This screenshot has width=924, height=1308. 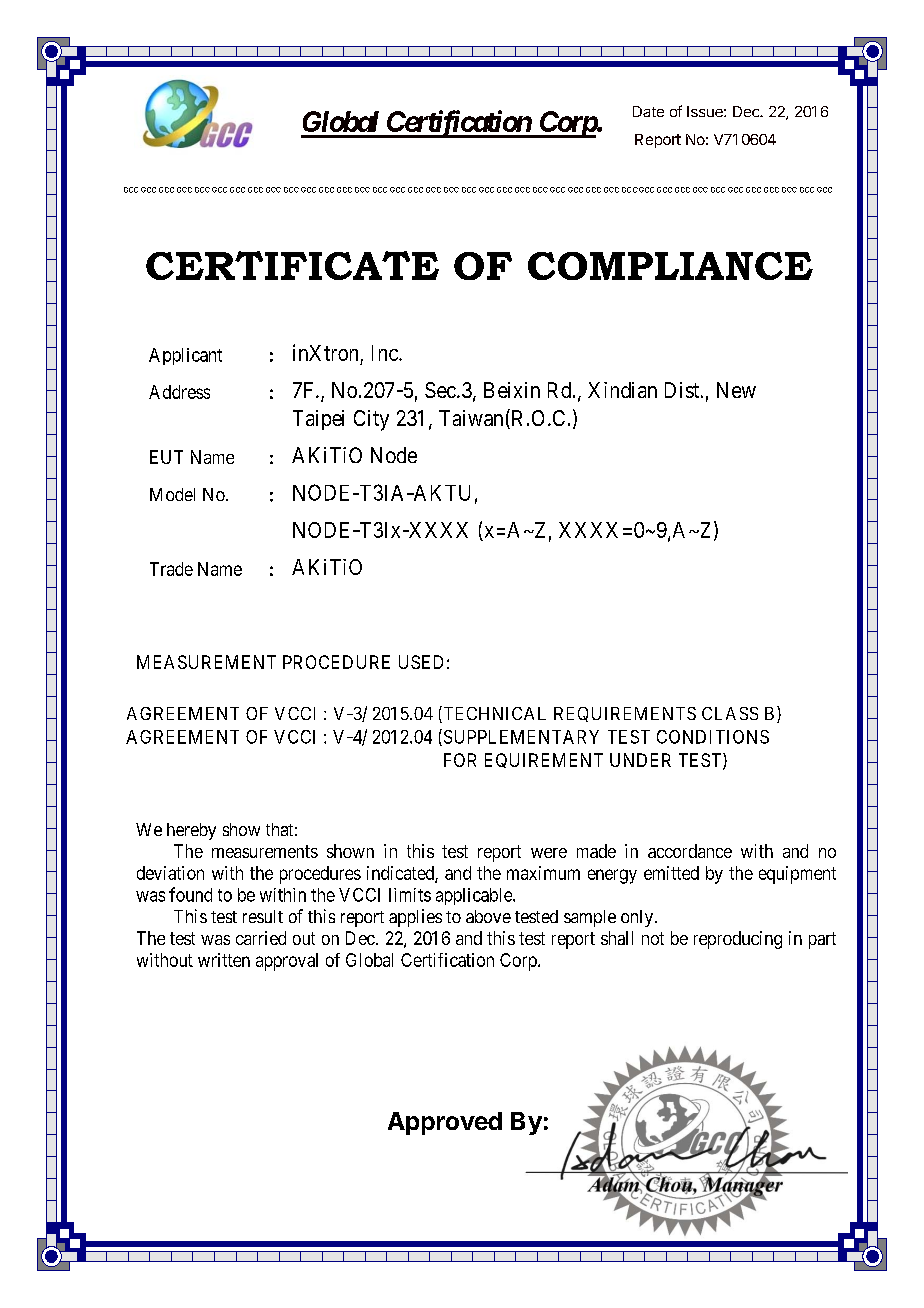 What do you see at coordinates (421, 662) in the screenshot?
I see `USED` at bounding box center [421, 662].
